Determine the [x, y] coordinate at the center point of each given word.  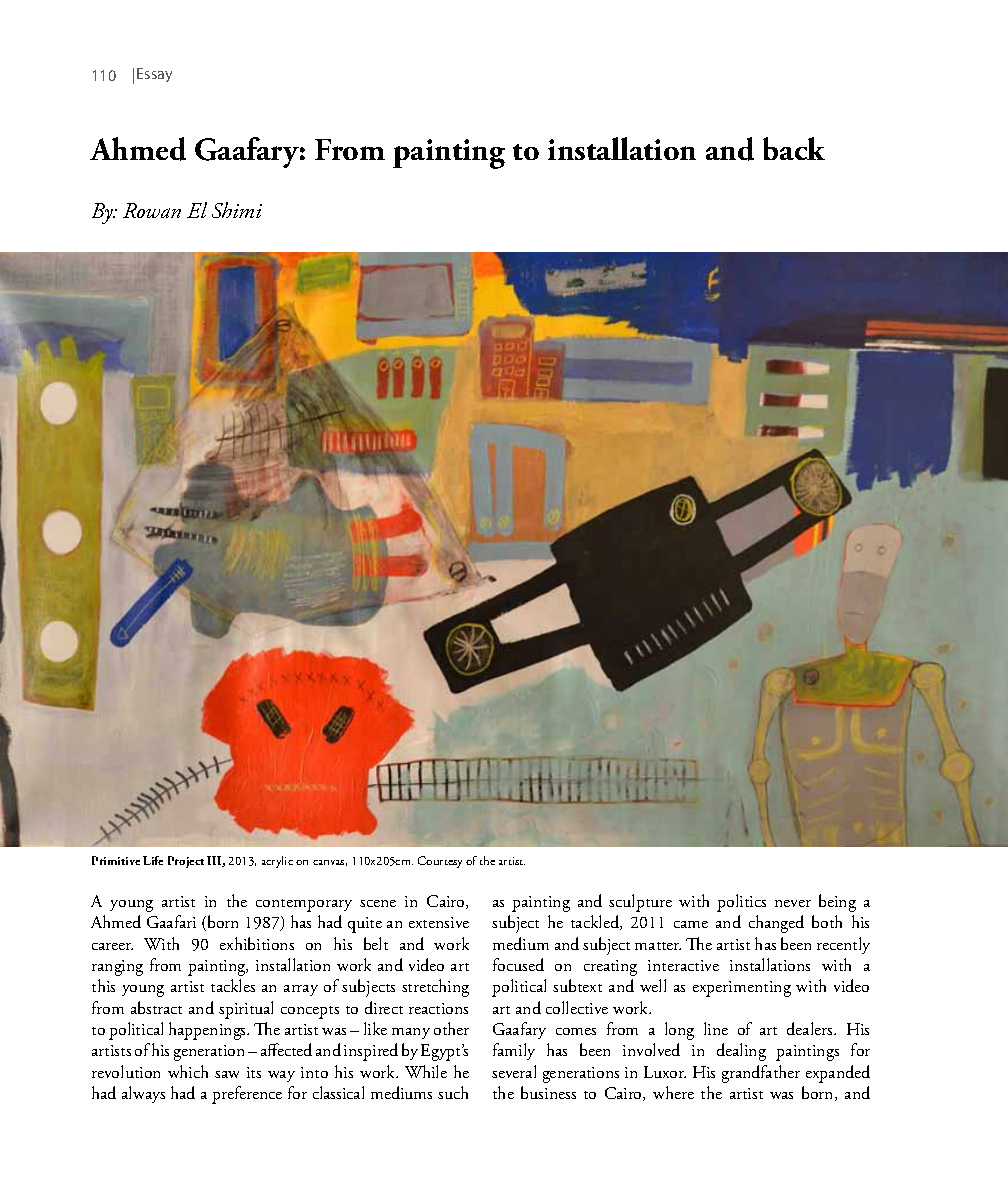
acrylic [277, 862]
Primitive [116, 860]
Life [153, 860]
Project [186, 862]
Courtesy [440, 862]
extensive [439, 922]
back [794, 148]
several [514, 1071]
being [837, 903]
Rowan [152, 210]
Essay [154, 75]
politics [741, 903]
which [188, 1071]
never [793, 903]
